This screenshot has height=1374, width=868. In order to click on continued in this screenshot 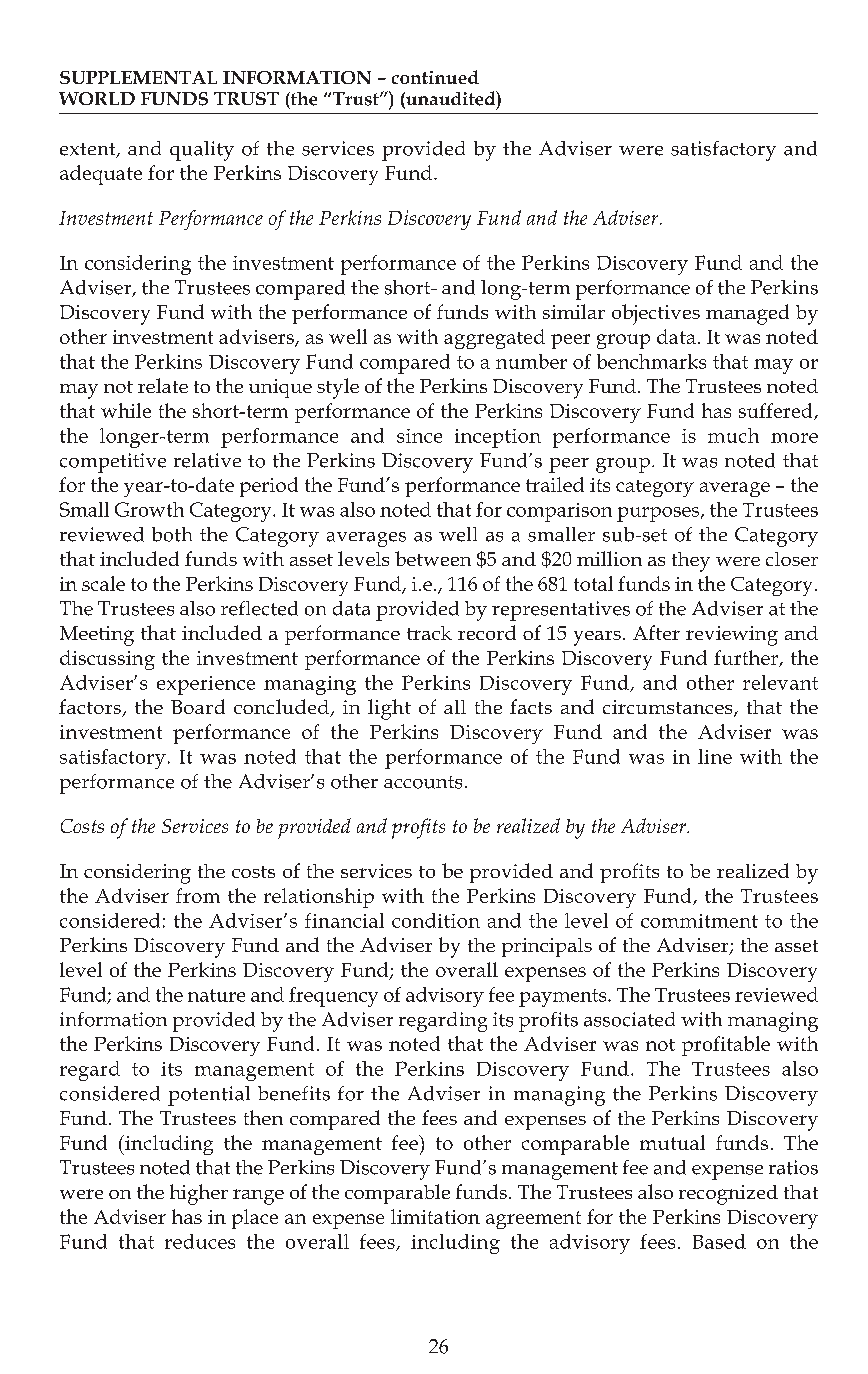, I will do `click(435, 77)`.
